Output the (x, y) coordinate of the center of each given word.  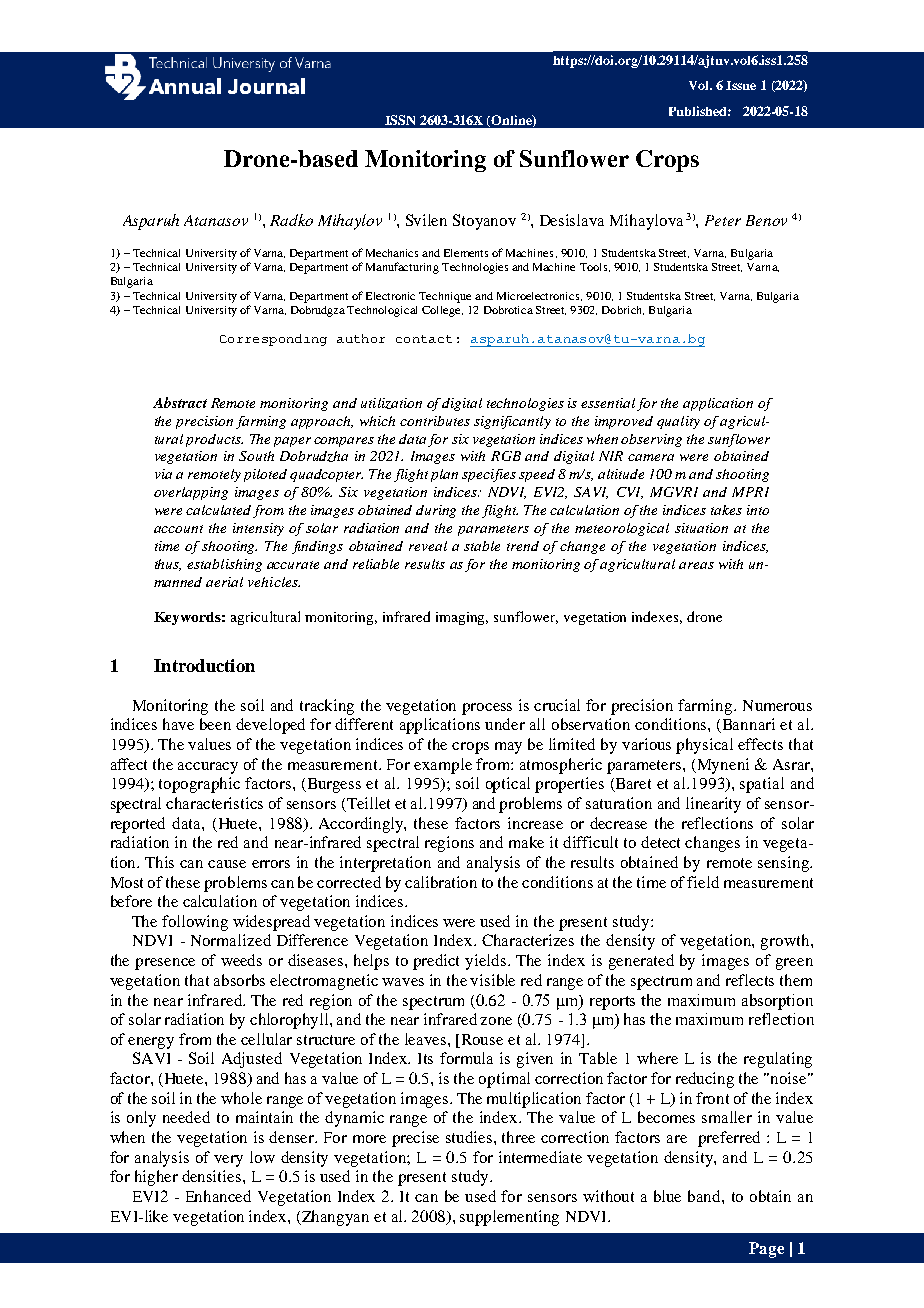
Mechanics (392, 253)
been (215, 724)
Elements (466, 253)
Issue (741, 85)
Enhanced (218, 1196)
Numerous (777, 705)
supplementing (509, 1218)
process (487, 709)
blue (667, 1196)
